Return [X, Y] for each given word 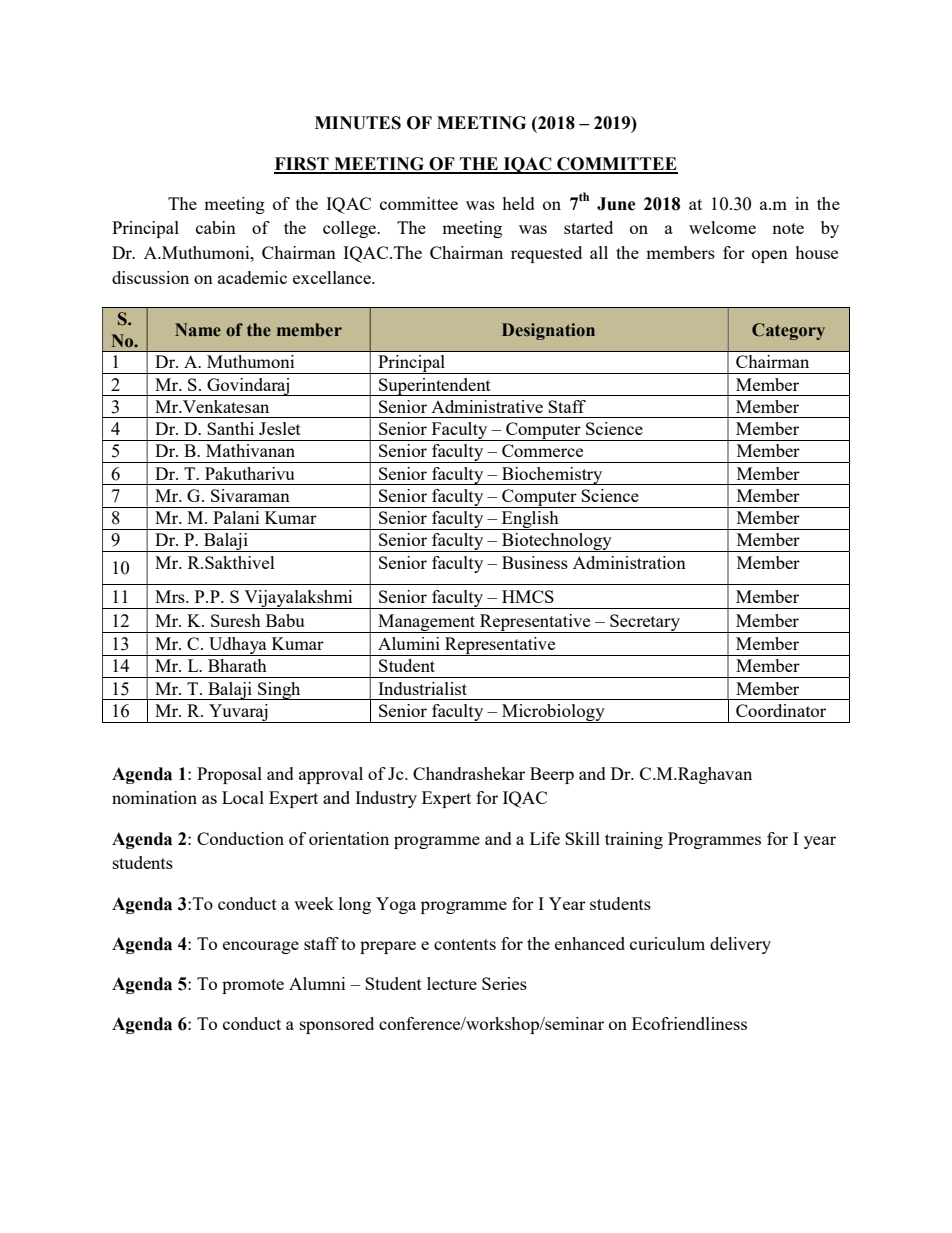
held [518, 203]
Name [198, 329]
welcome [722, 227]
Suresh [236, 620]
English [530, 520]
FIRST [302, 165]
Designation [548, 331]
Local [243, 797]
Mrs [171, 596]
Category [788, 331]
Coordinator [781, 710]
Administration [629, 562]
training [634, 840]
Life [545, 838]
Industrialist [422, 688]
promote [253, 986]
